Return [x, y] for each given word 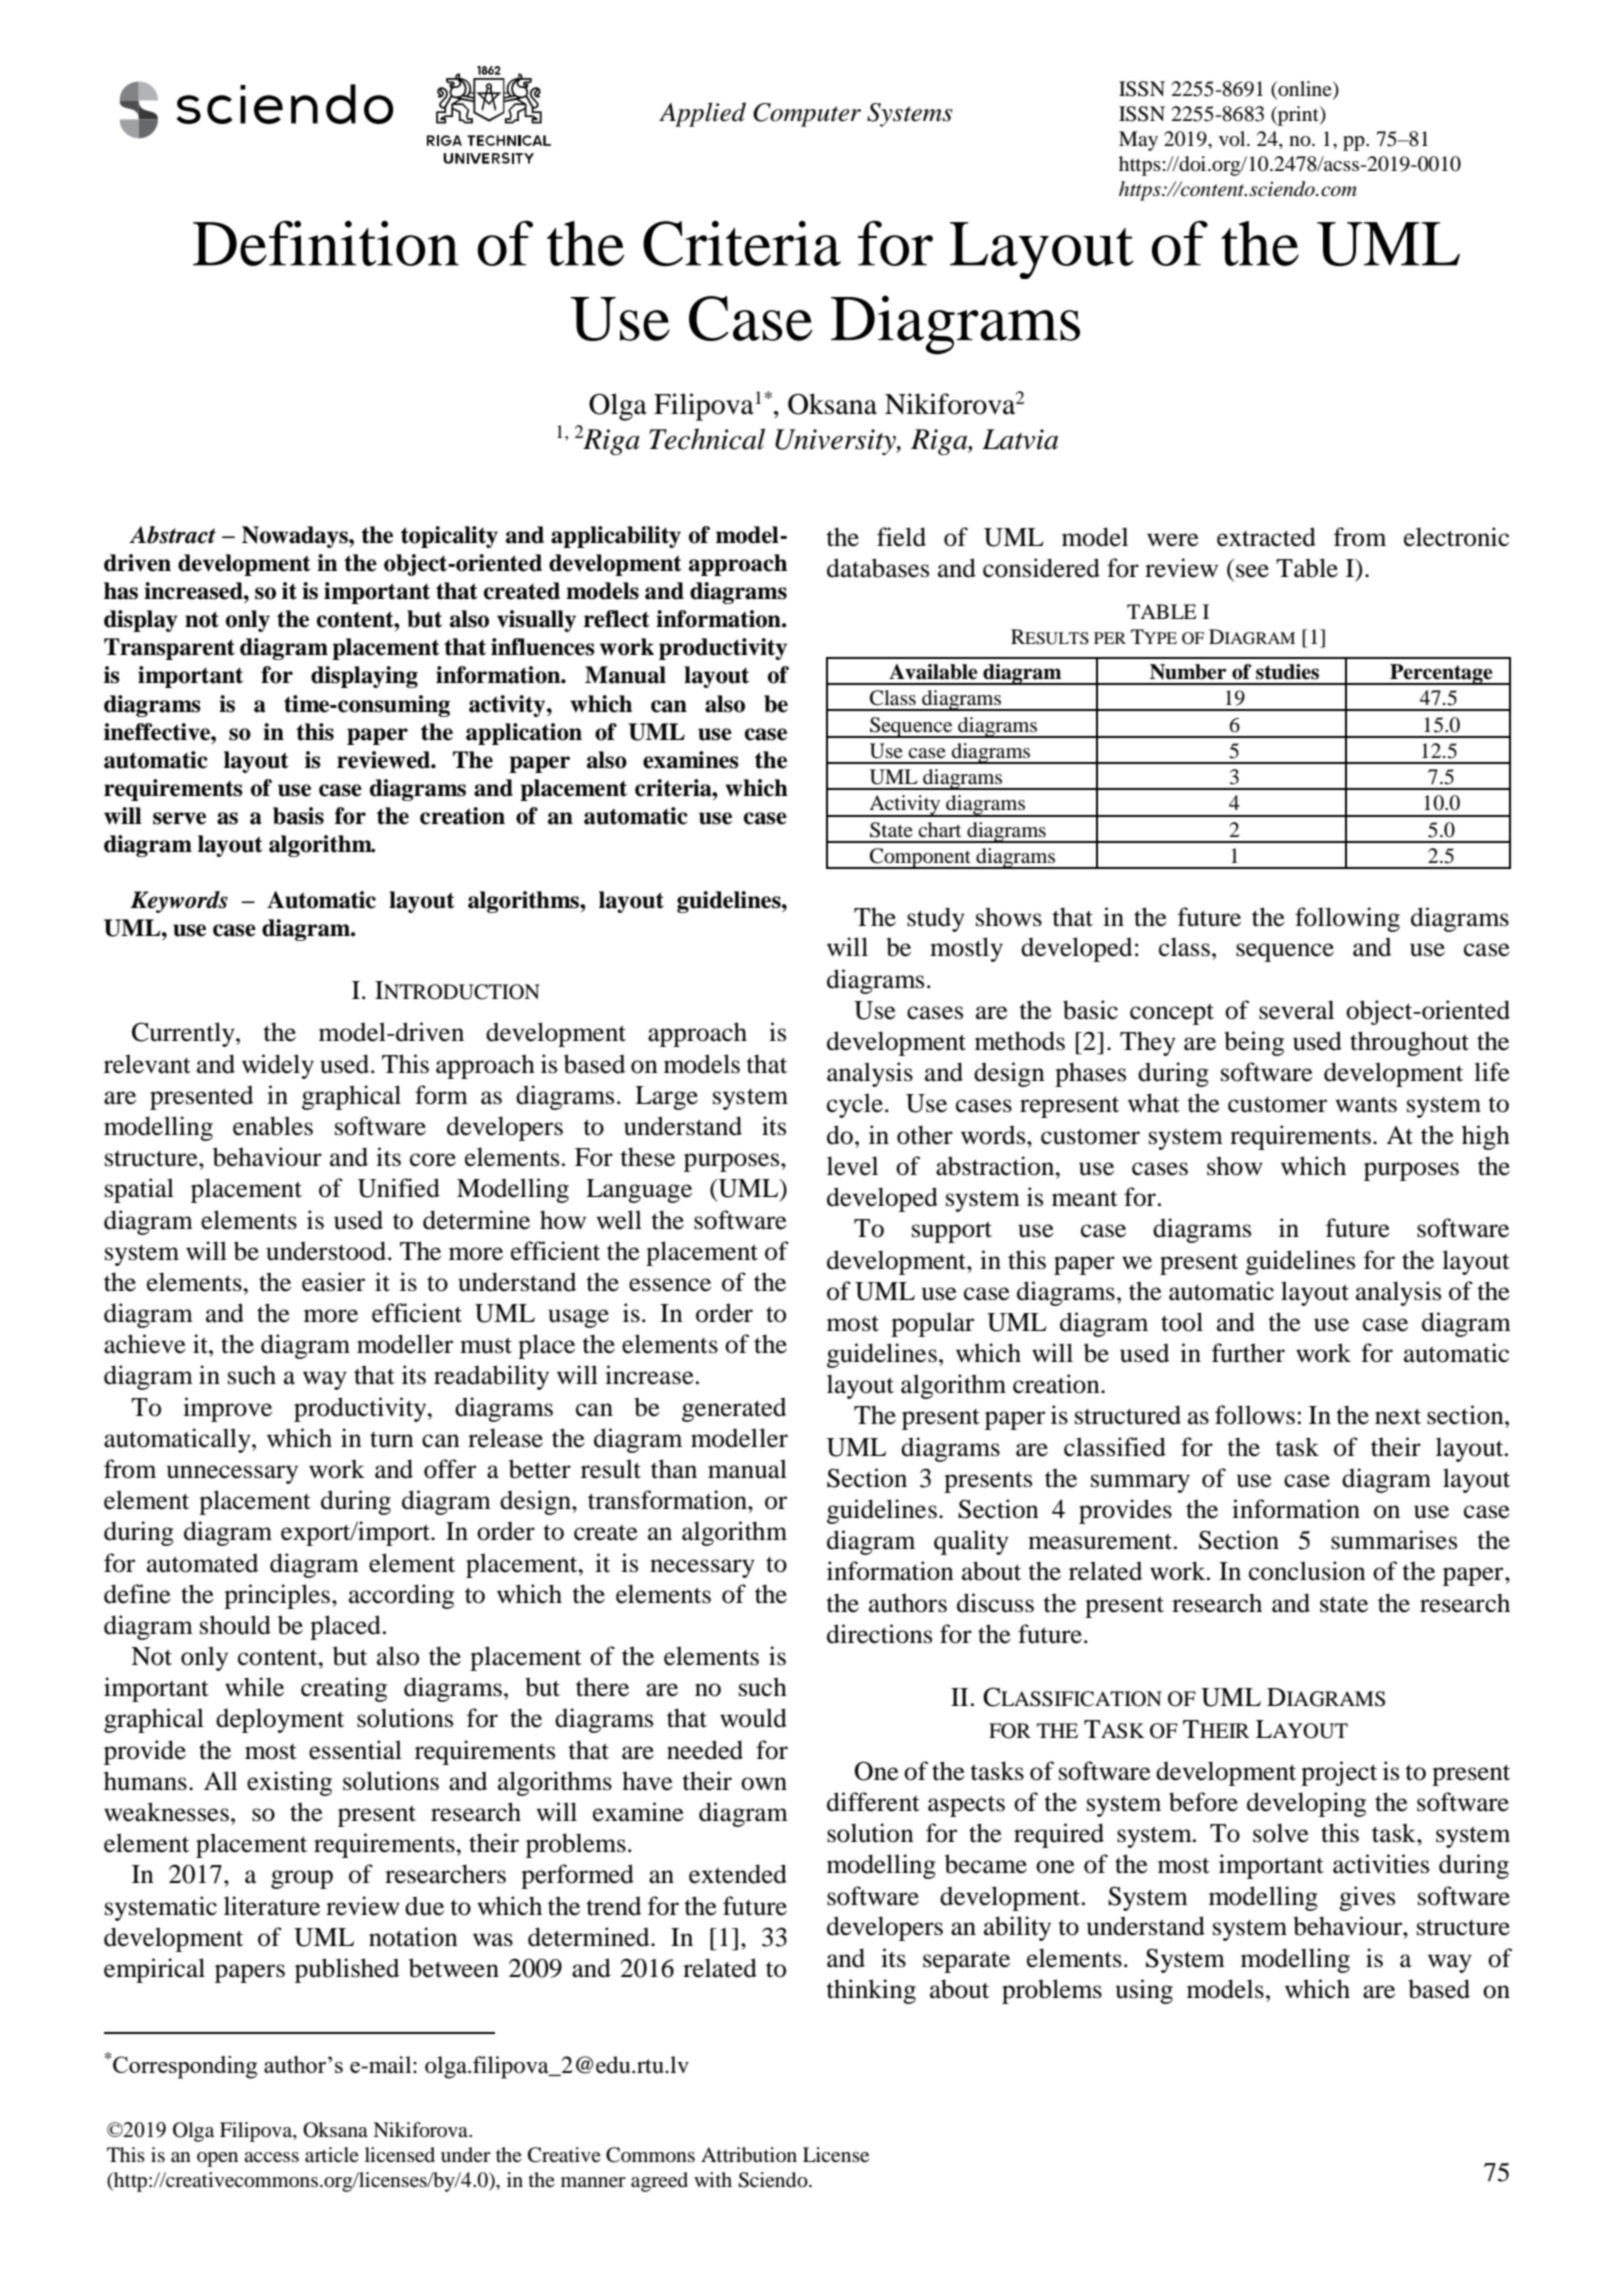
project [1339, 1773]
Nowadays [296, 537]
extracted [1266, 537]
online [1305, 90]
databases [878, 568]
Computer [807, 115]
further [1248, 1353]
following [1347, 919]
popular [932, 1324]
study [936, 919]
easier [333, 1282]
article [332, 2155]
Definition [326, 243]
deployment [280, 1720]
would [753, 1718]
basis [298, 816]
